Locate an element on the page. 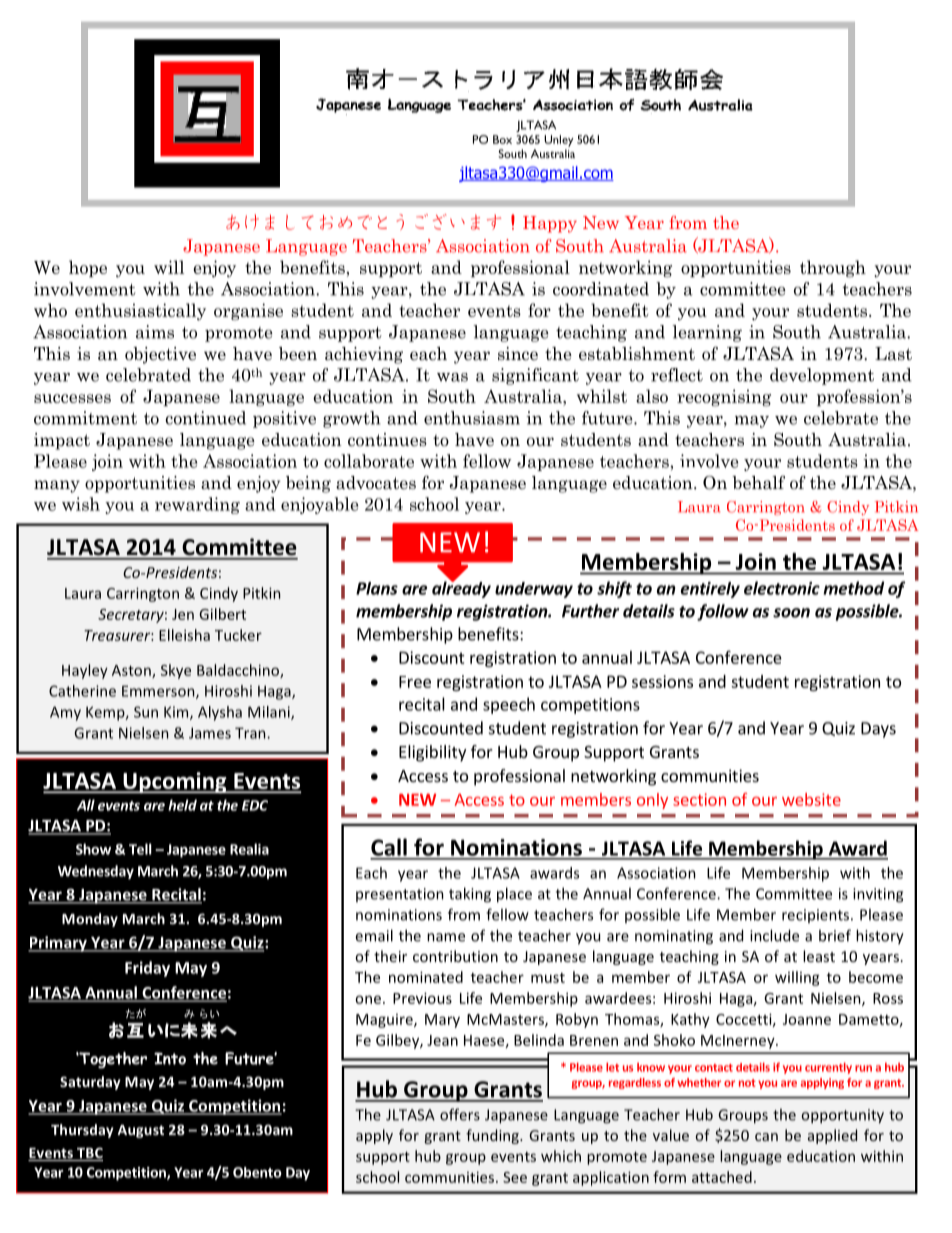 This page has width=952, height=1233. Jen is located at coordinates (183, 614).
